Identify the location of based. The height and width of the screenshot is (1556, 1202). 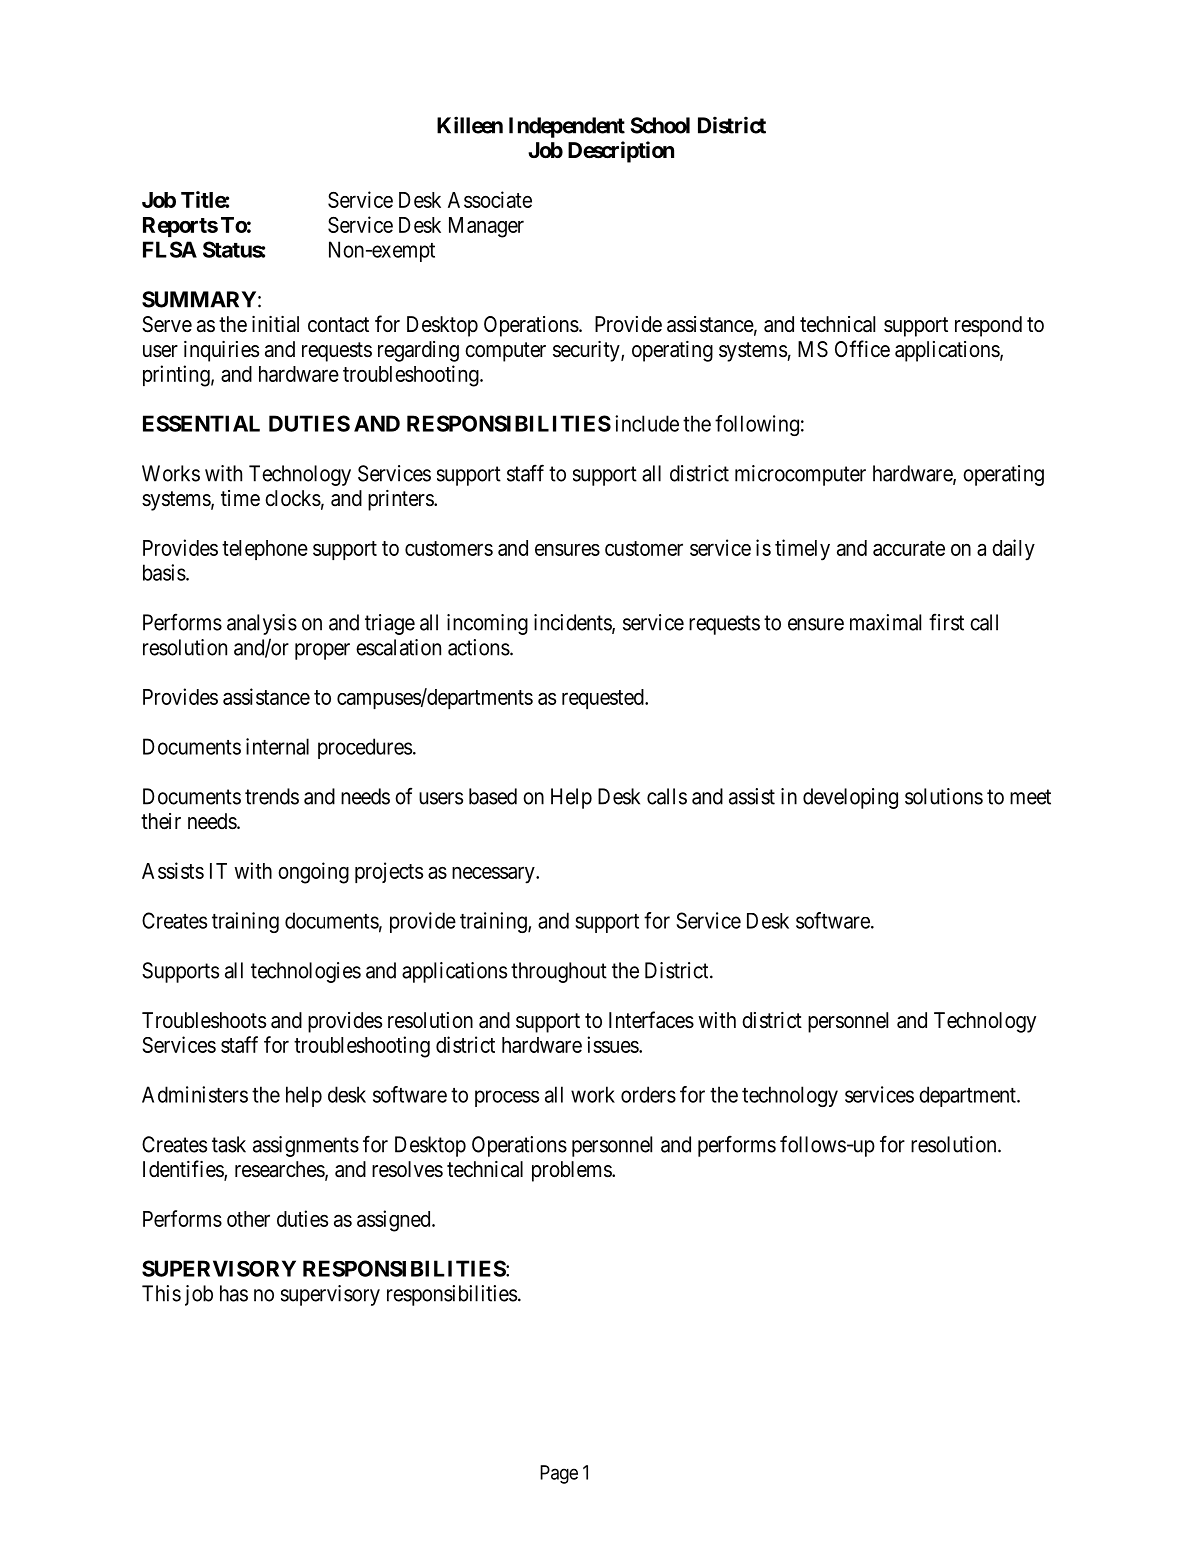
(493, 796).
